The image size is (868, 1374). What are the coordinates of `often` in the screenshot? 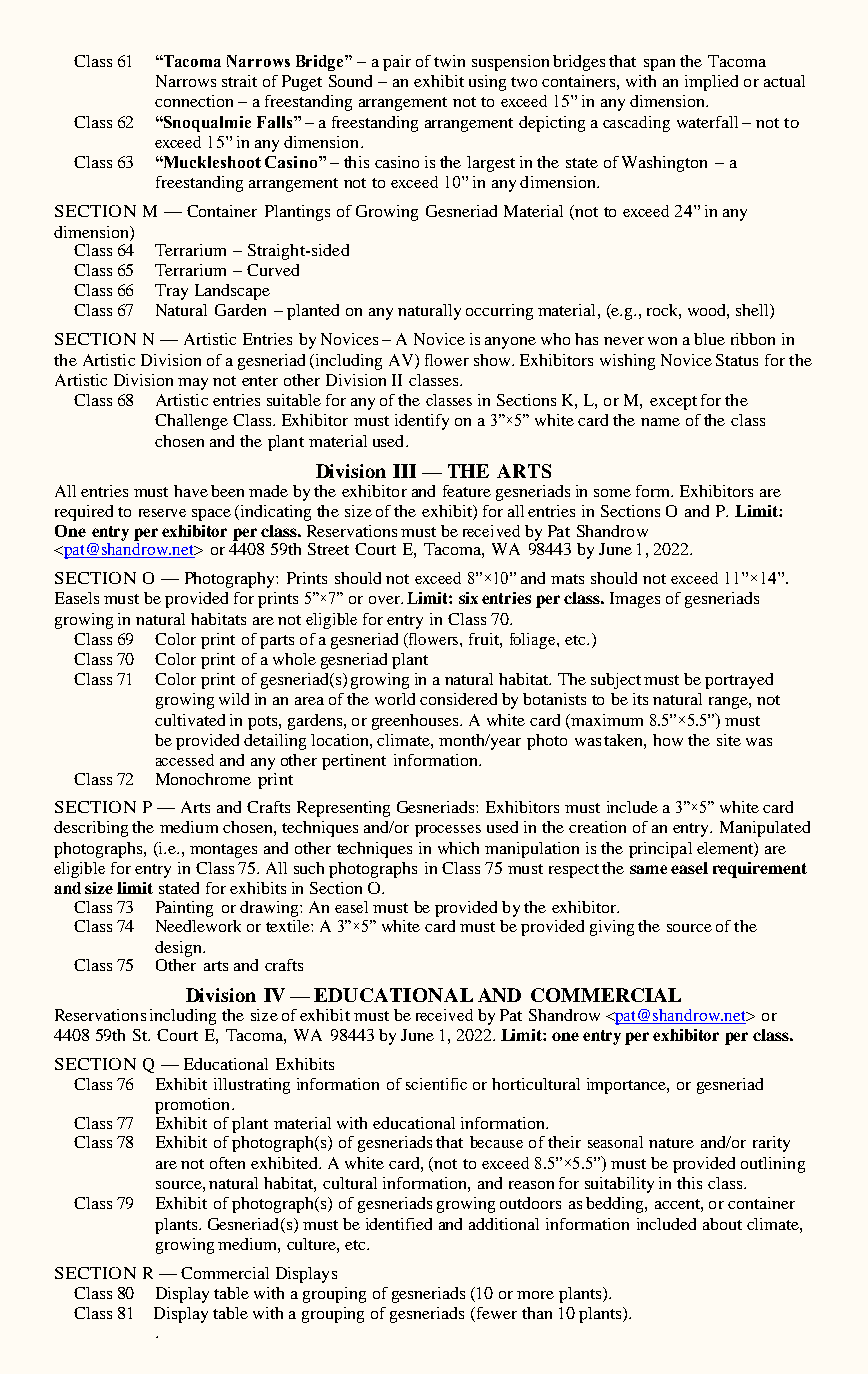 It's located at (227, 1163).
